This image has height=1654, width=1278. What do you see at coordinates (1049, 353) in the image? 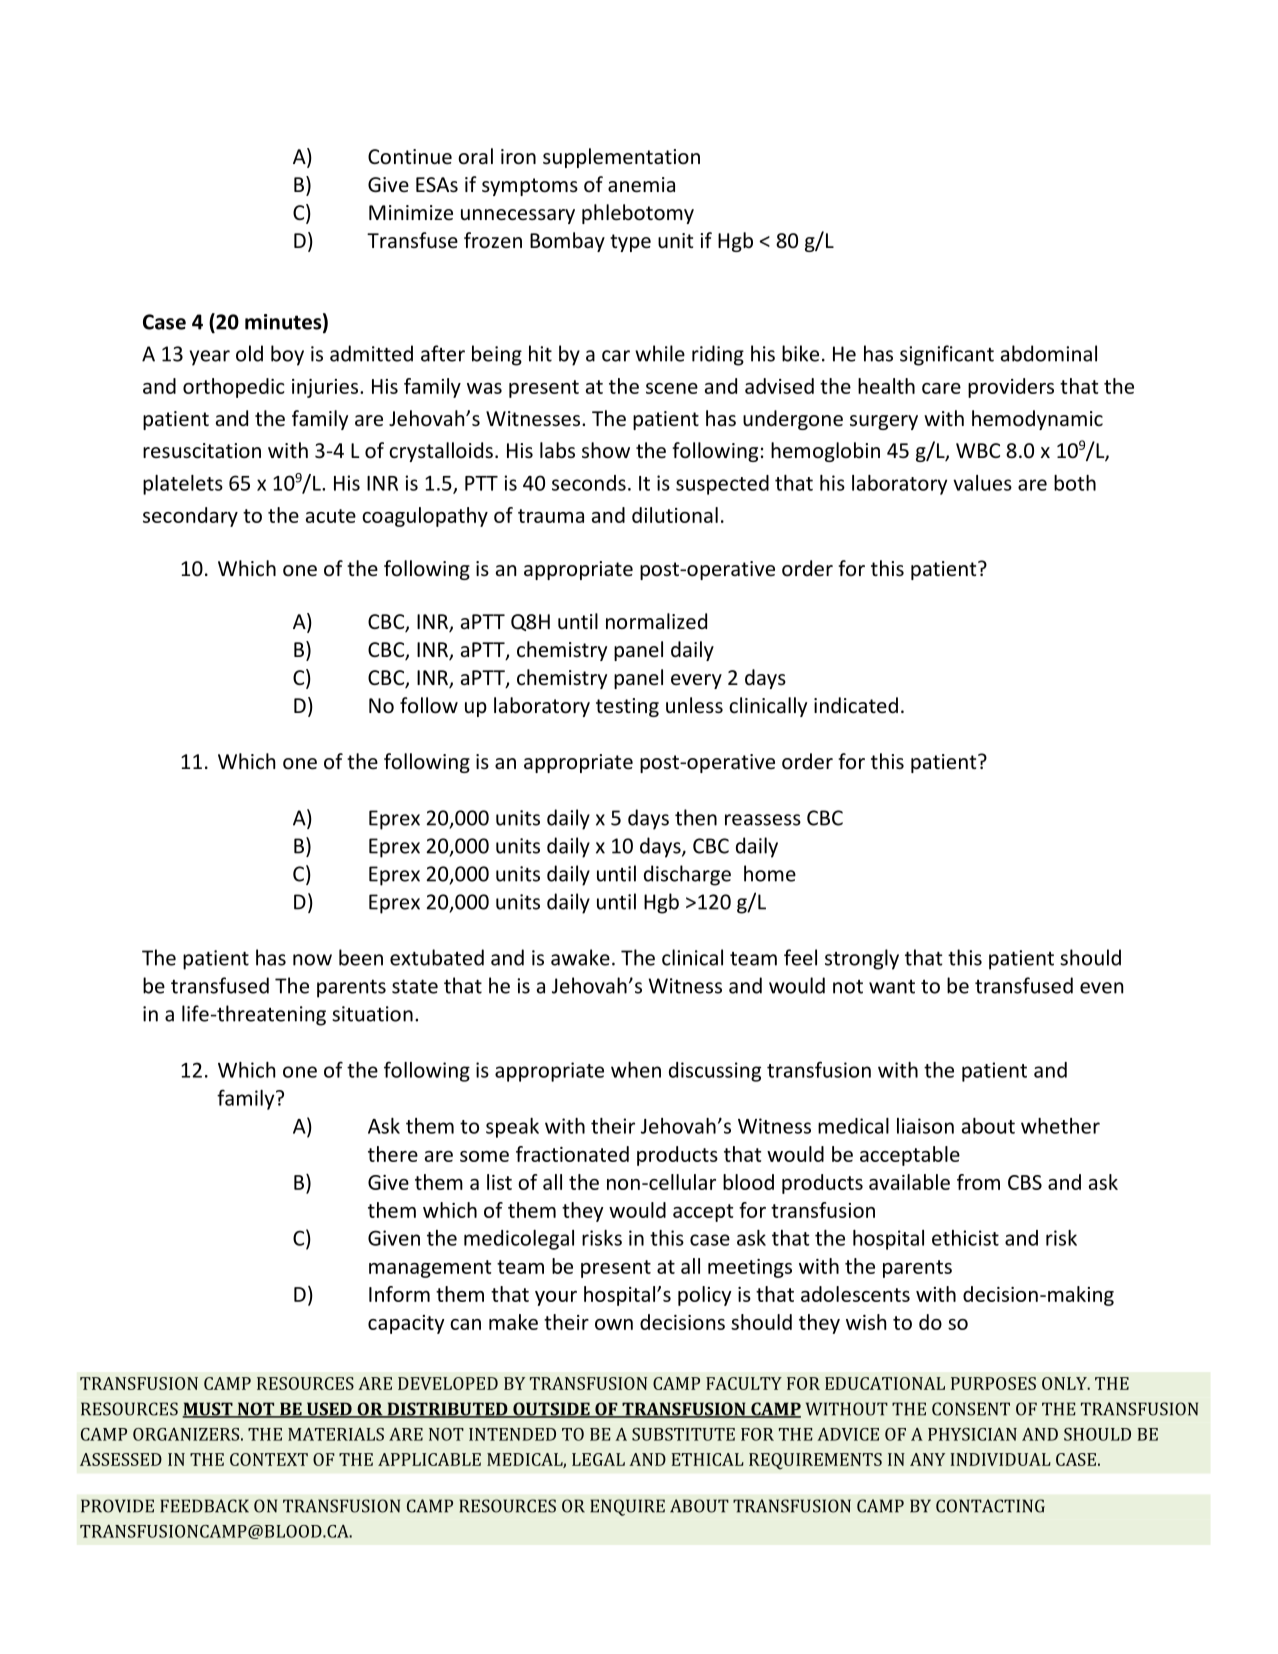
I see `abdominal` at bounding box center [1049, 353].
